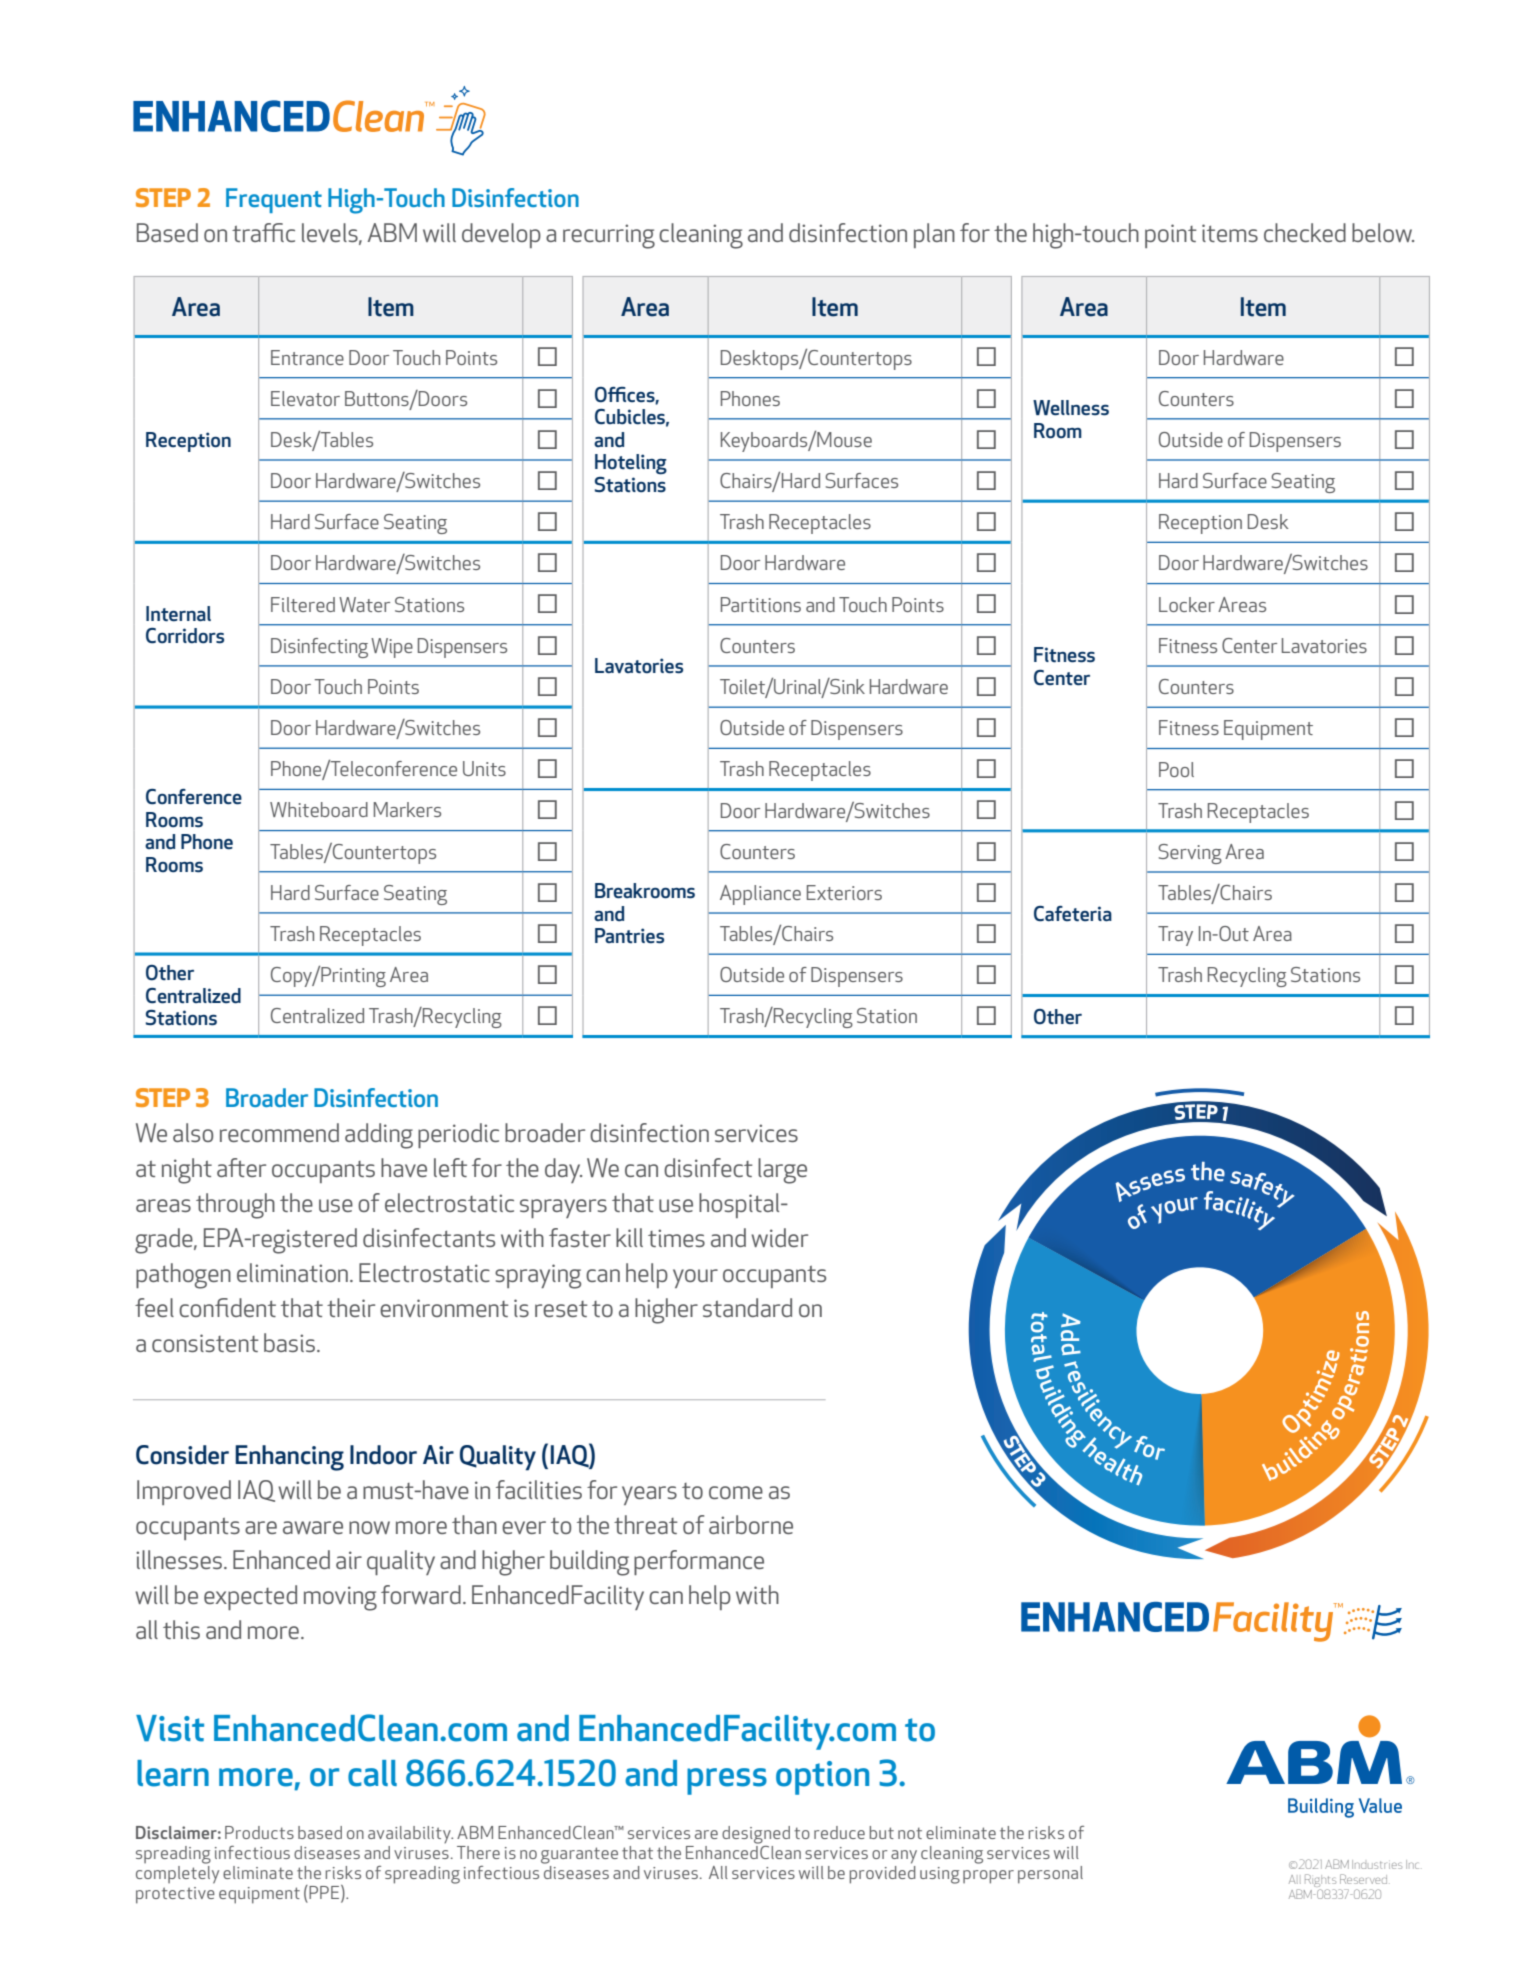  Describe the element at coordinates (751, 1524) in the screenshot. I see `airborne` at that location.
